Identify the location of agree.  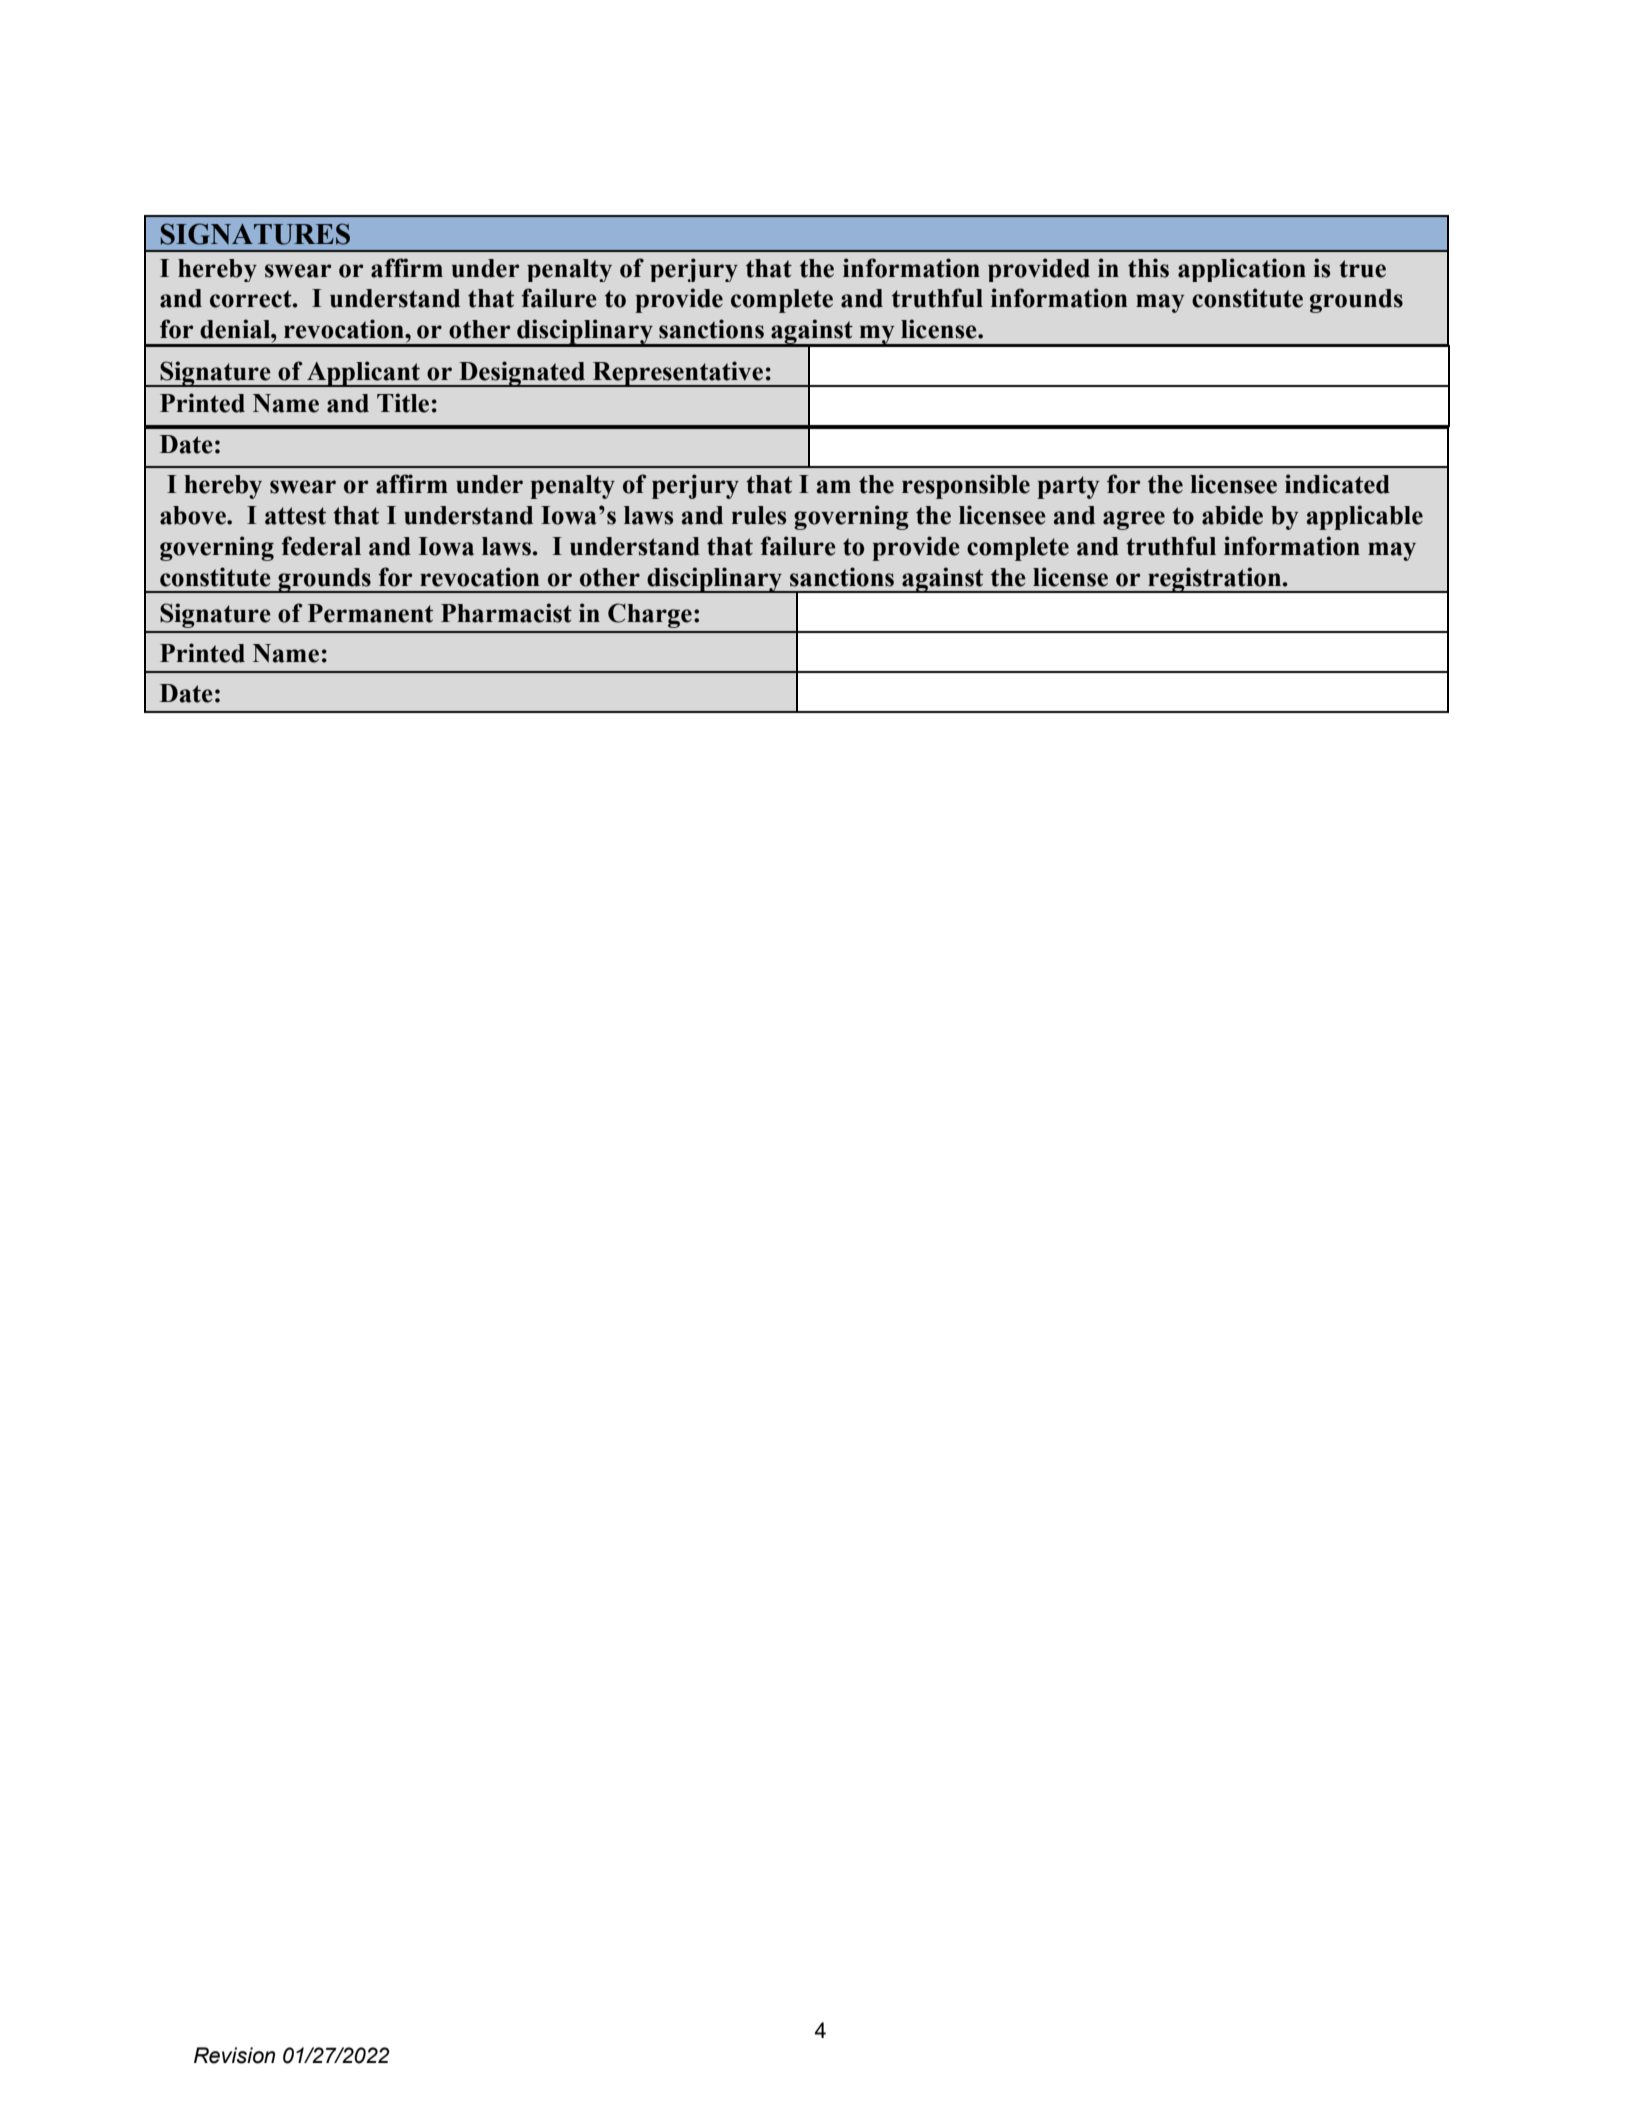
(1134, 520).
